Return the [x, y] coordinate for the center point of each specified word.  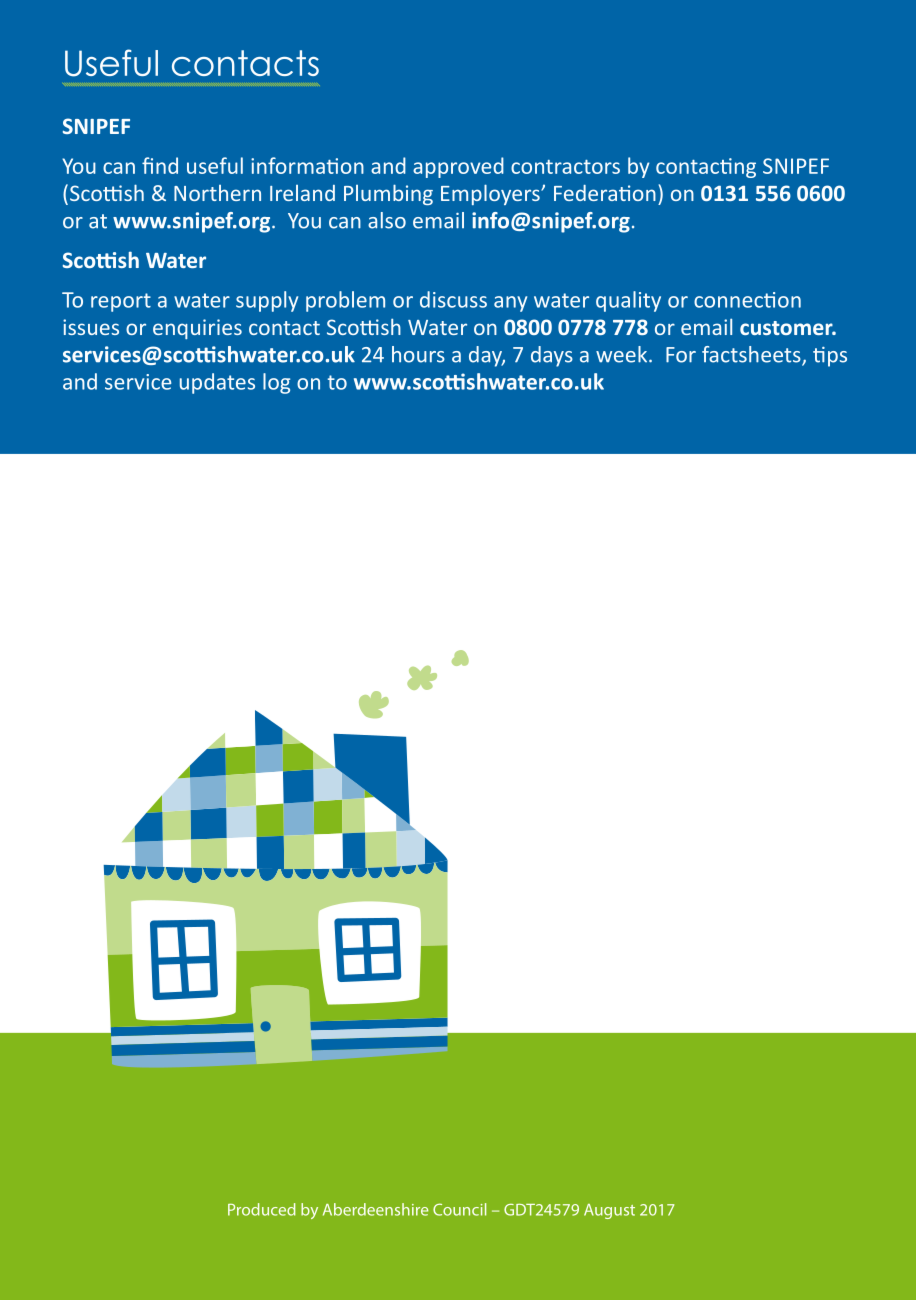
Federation [605, 193]
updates [217, 383]
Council [459, 1209]
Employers [491, 194]
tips [830, 357]
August [609, 1211]
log [276, 383]
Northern [217, 193]
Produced [262, 1209]
